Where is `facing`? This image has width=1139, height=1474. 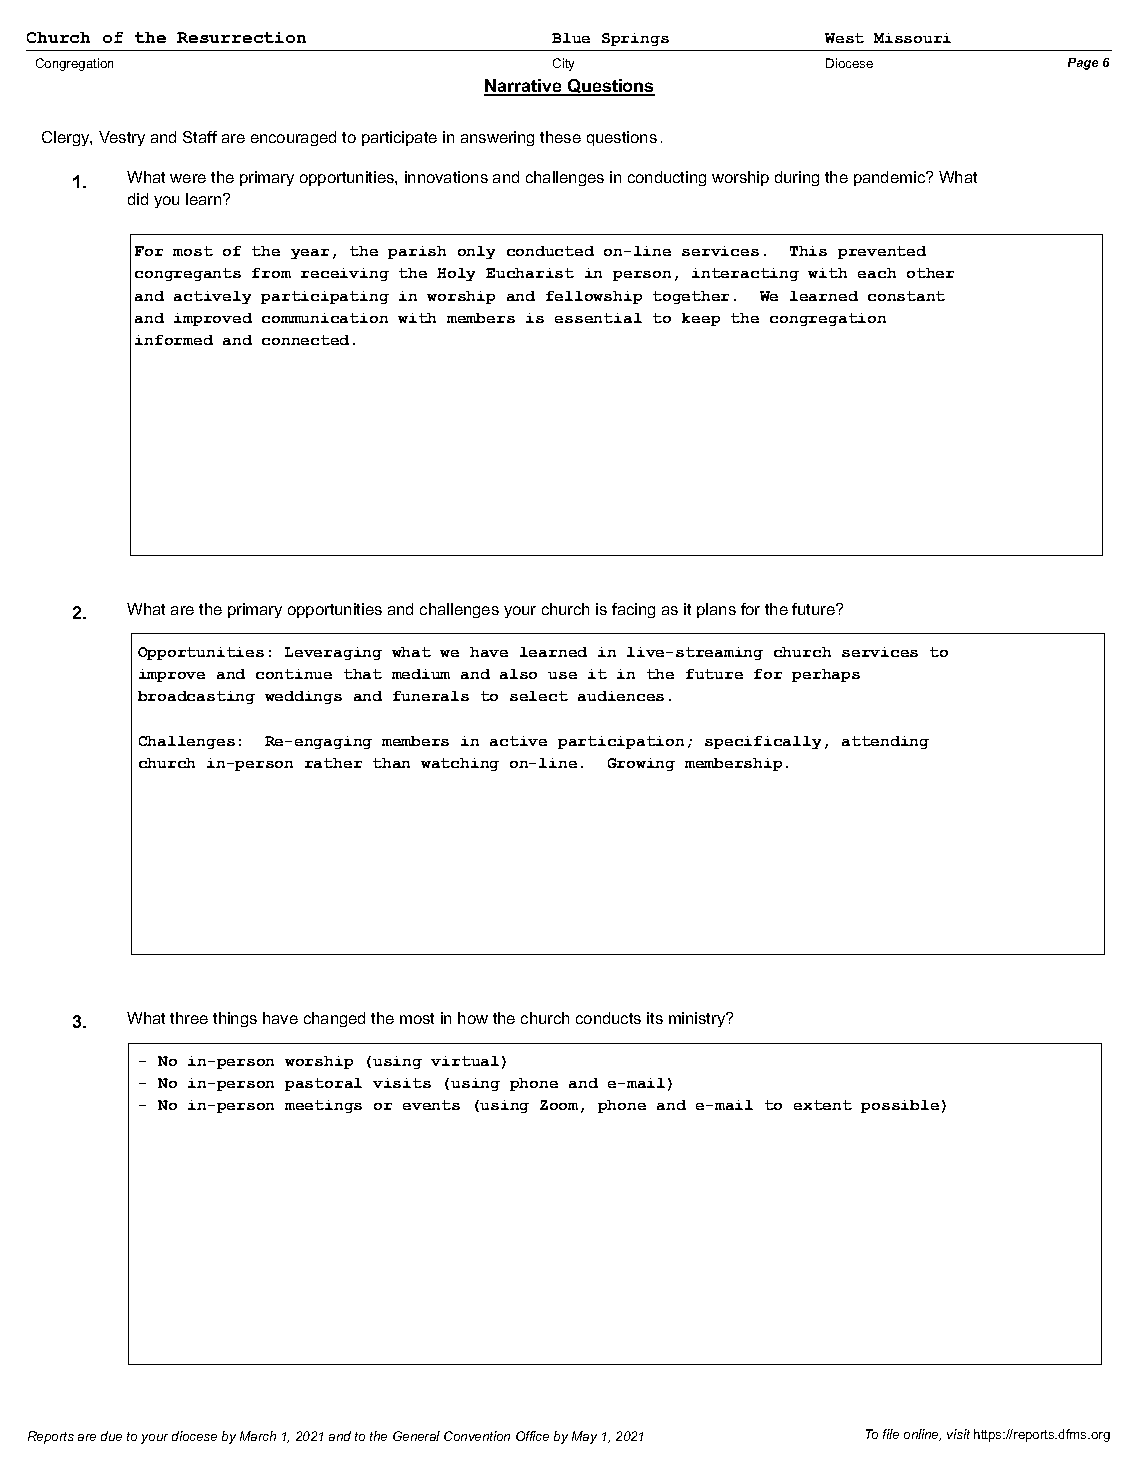 facing is located at coordinates (633, 610).
